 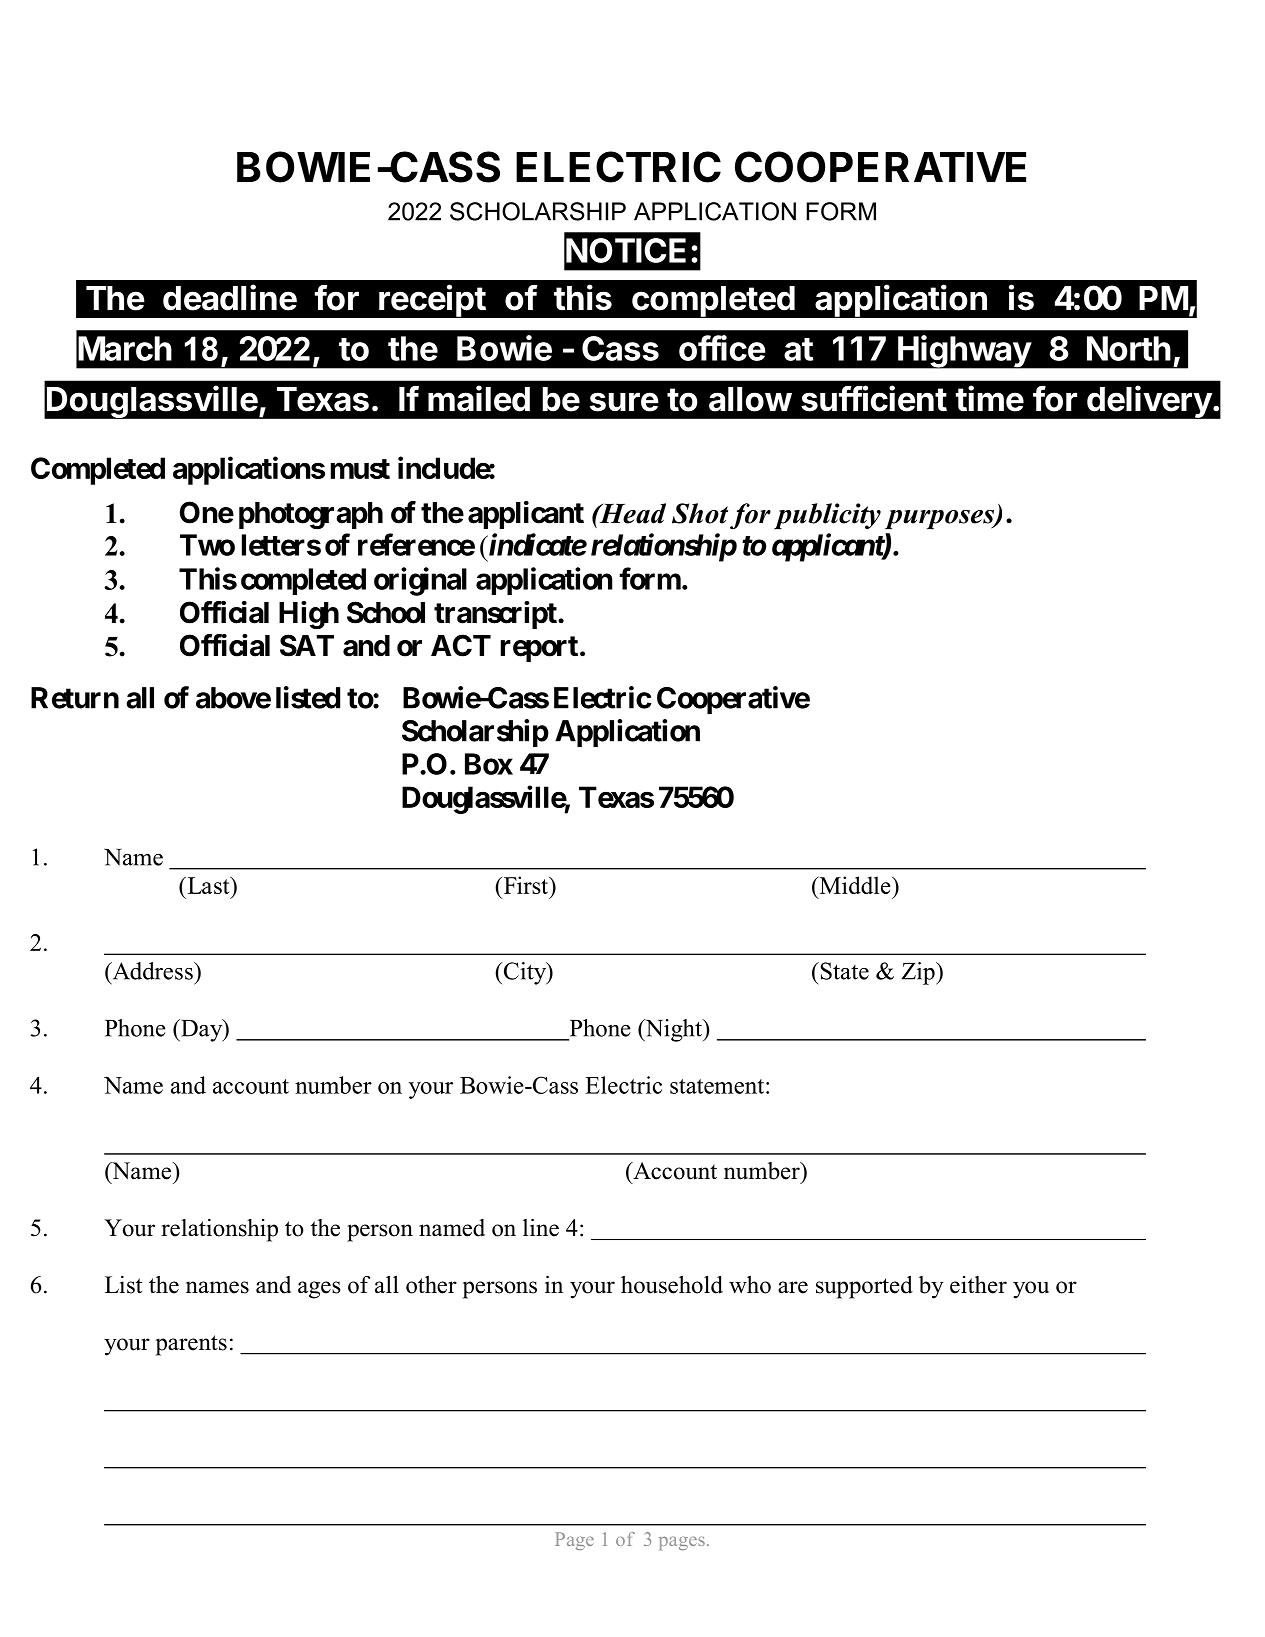 What do you see at coordinates (360, 469) in the document?
I see `must` at bounding box center [360, 469].
